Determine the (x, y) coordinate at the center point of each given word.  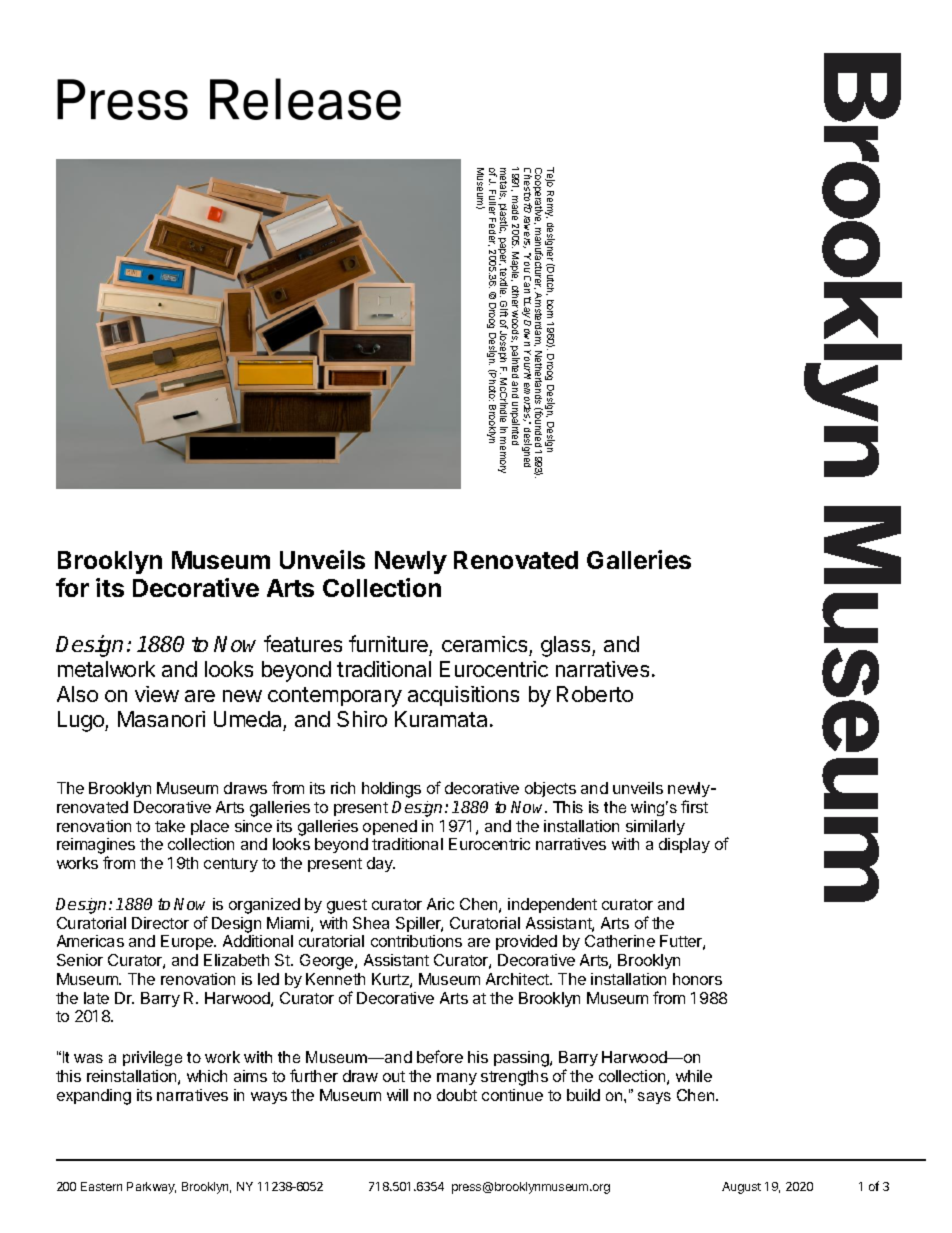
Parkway (151, 1188)
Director (160, 923)
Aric (440, 904)
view (157, 694)
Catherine (620, 941)
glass (567, 646)
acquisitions (463, 696)
